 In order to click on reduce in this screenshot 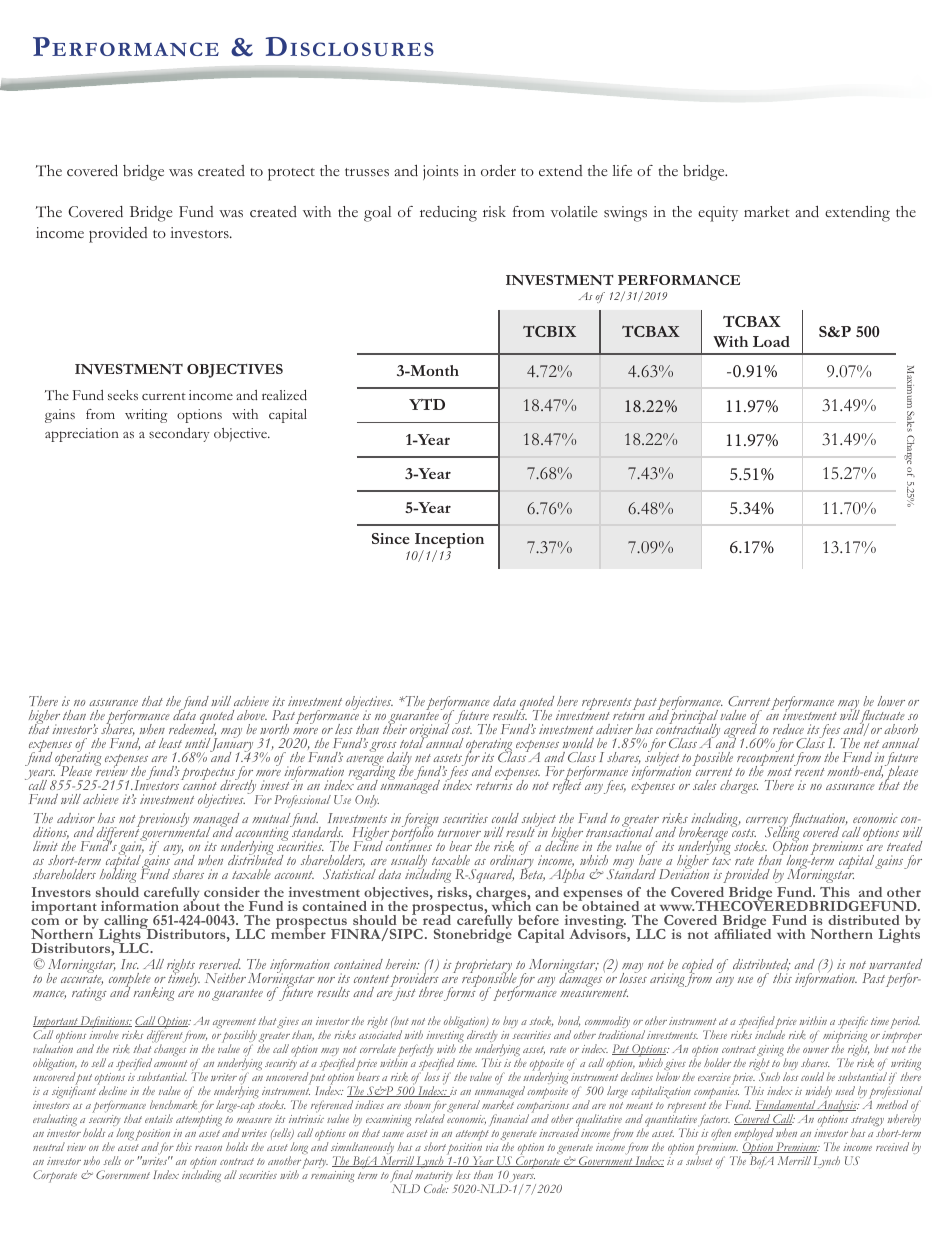, I will do `click(788, 729)`.
